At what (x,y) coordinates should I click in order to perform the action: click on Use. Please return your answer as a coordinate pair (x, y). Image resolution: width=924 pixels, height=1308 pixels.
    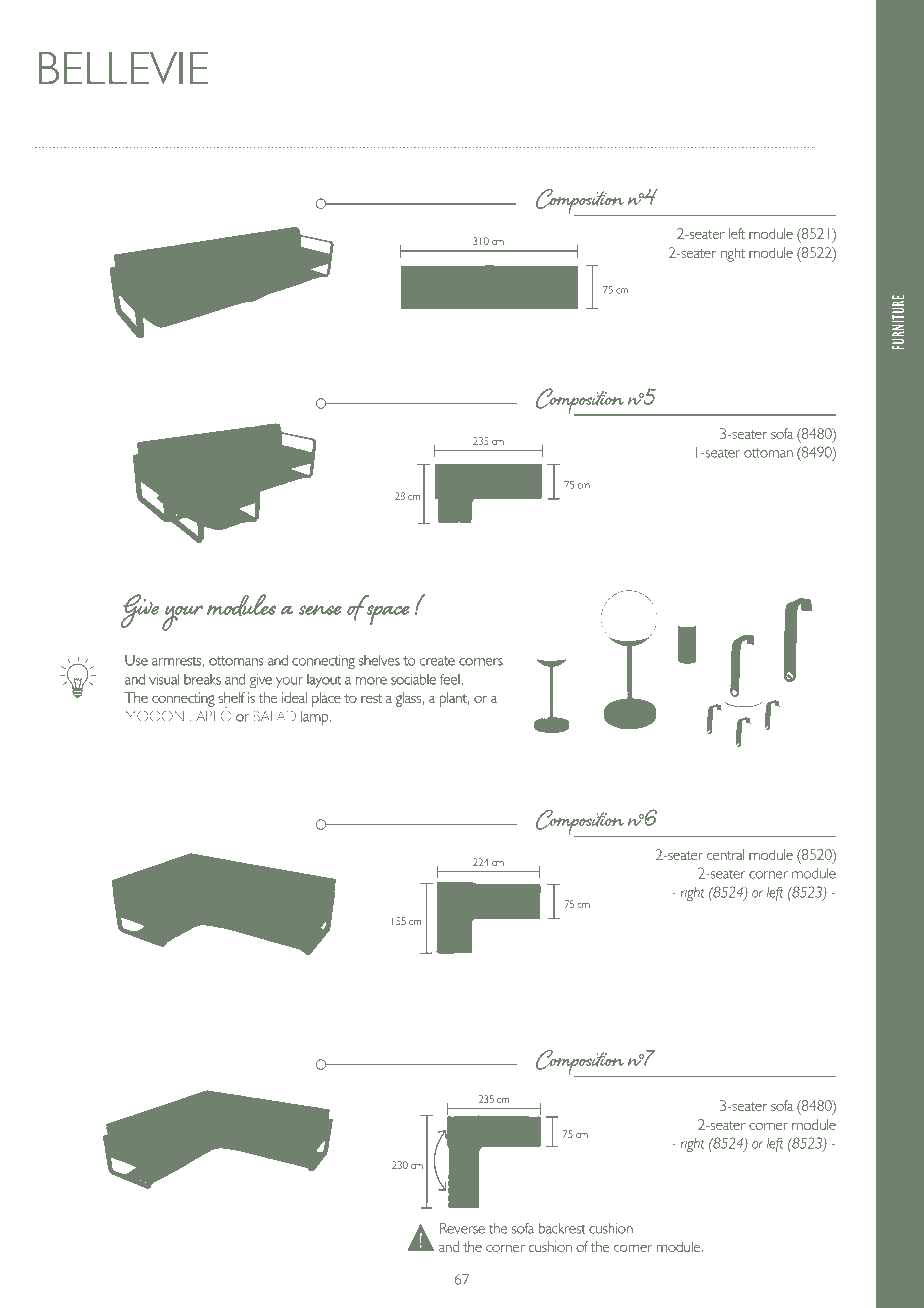
    Looking at the image, I should click on (136, 660).
